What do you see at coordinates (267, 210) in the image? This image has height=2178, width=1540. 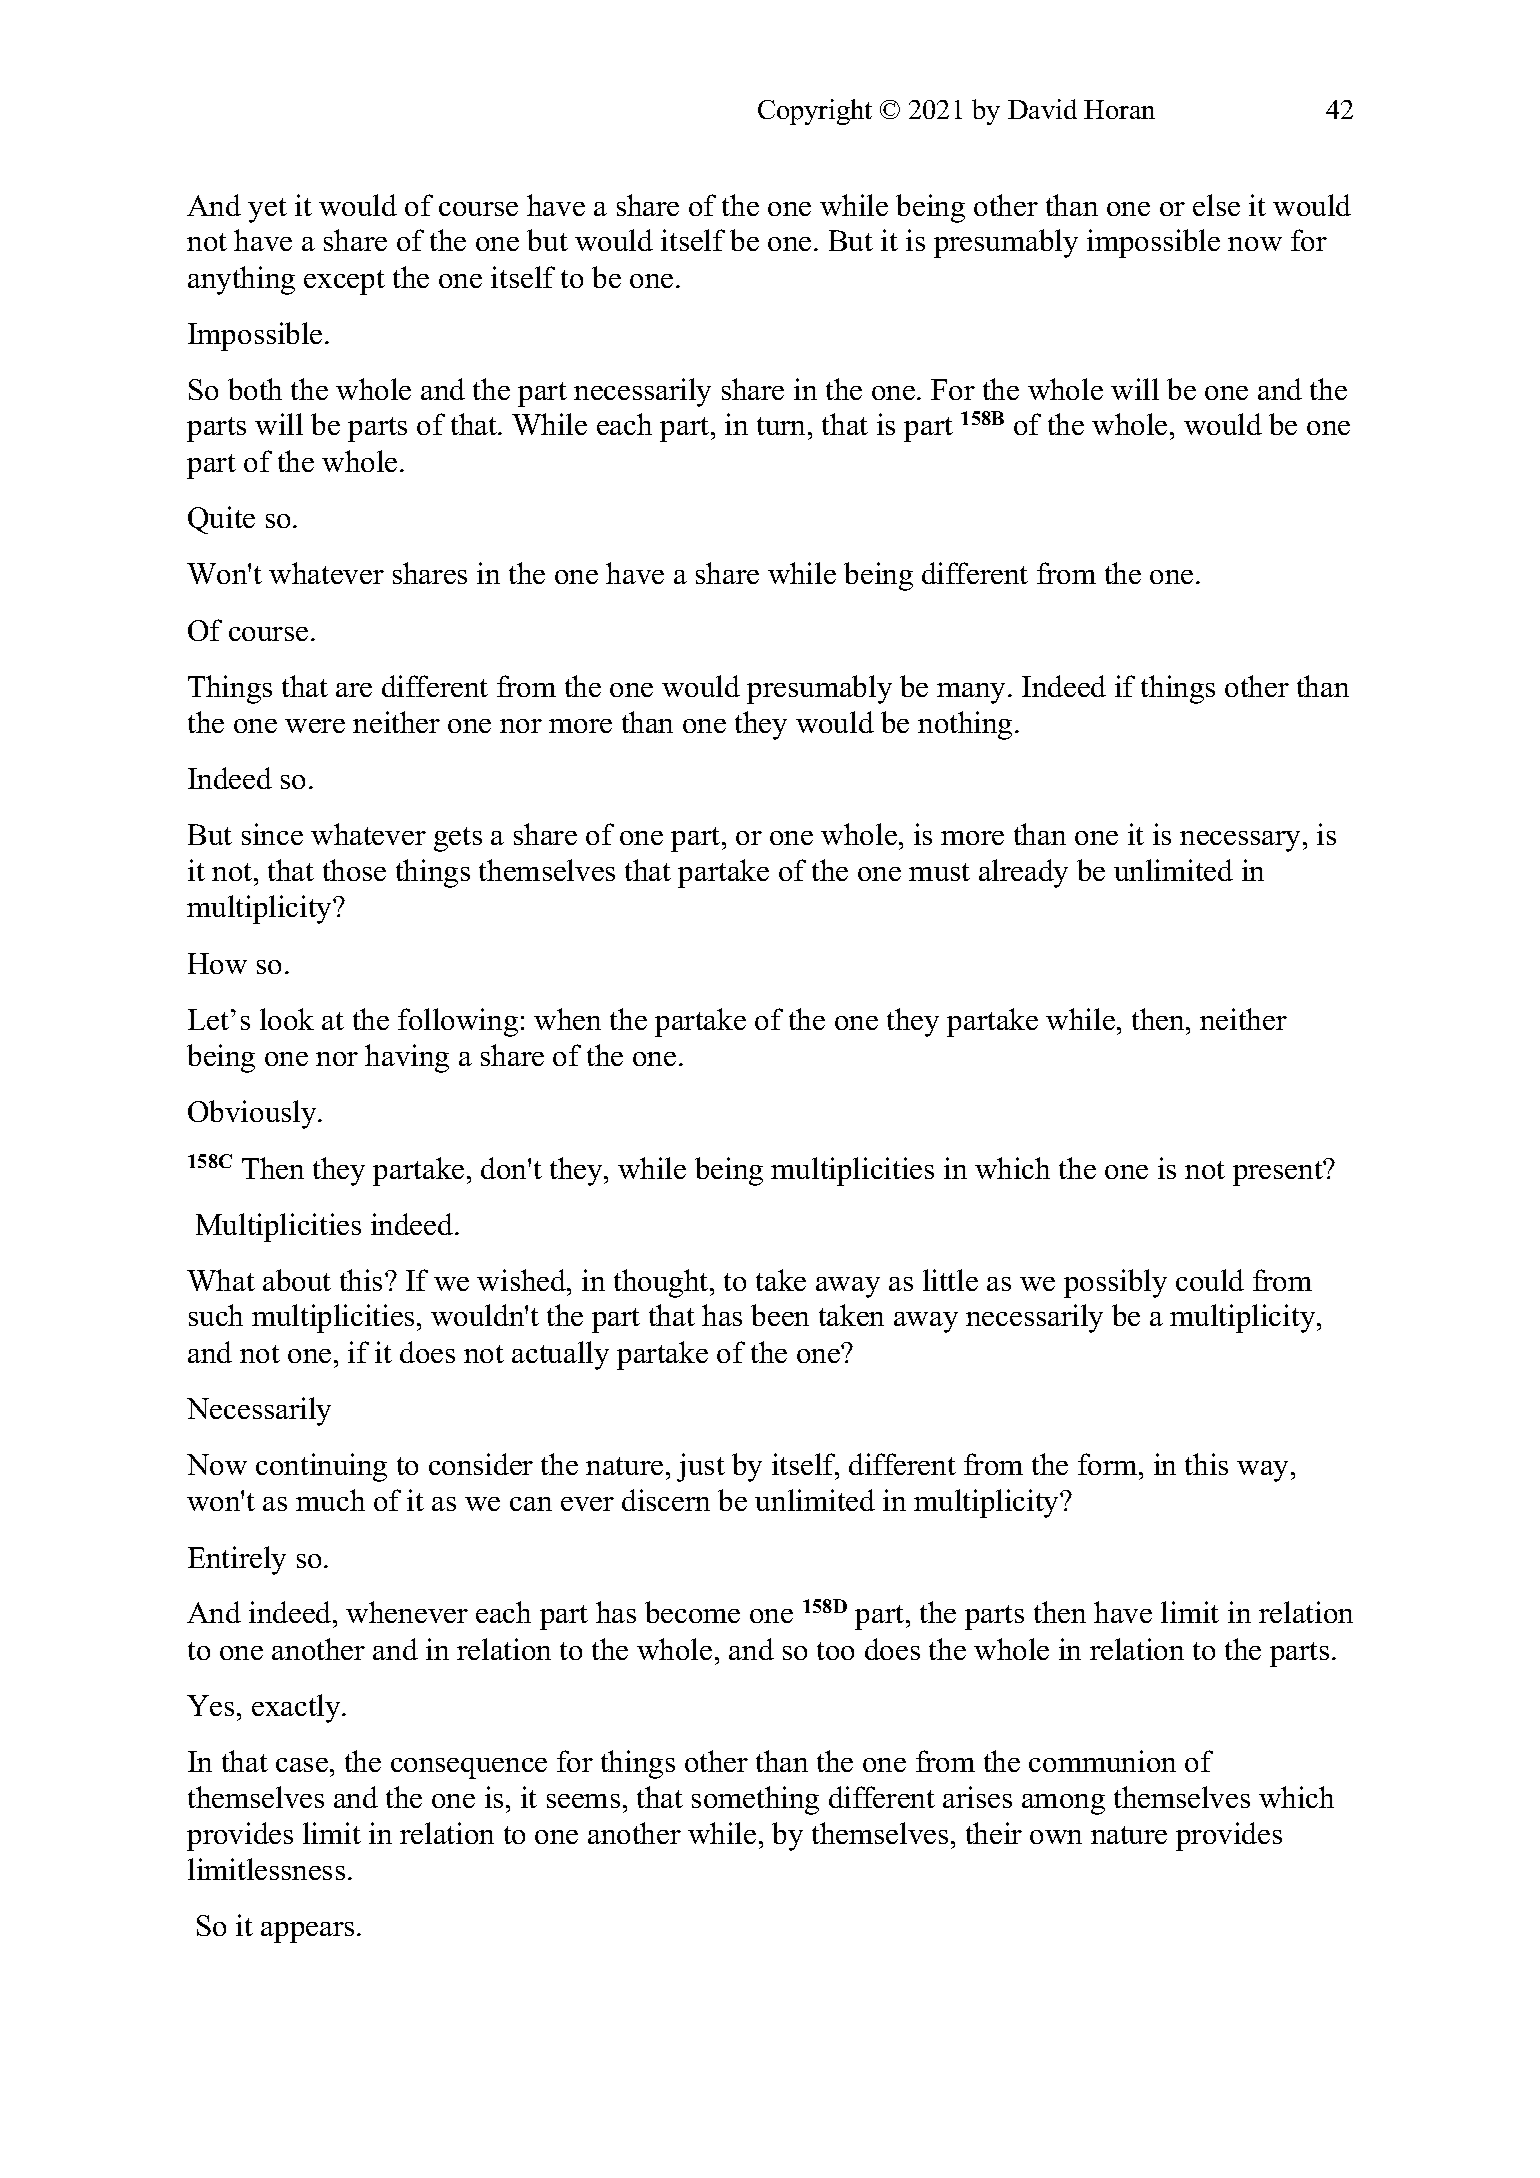 I see `yet` at bounding box center [267, 210].
